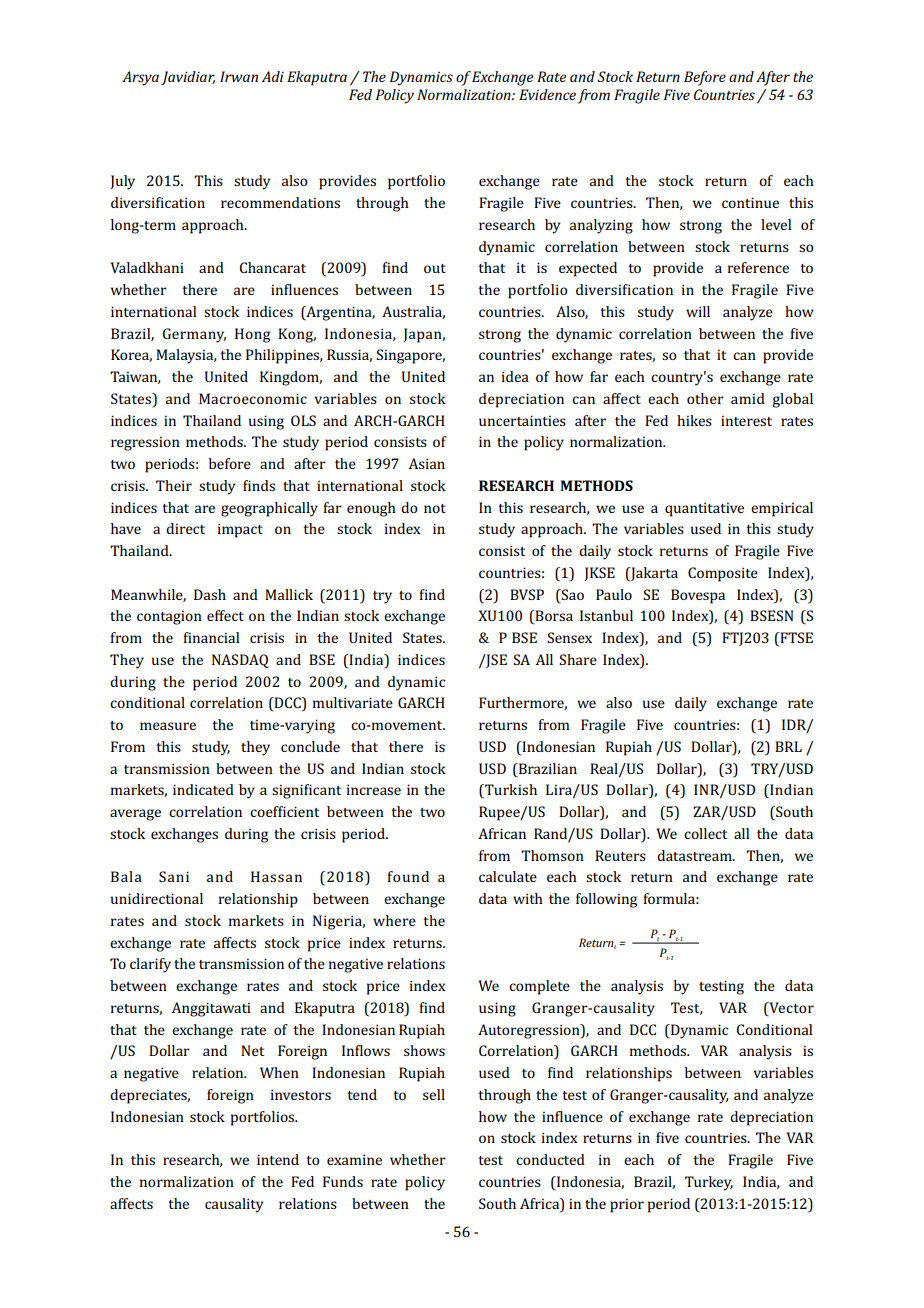 This page has width=924, height=1308. Describe the element at coordinates (723, 574) in the page. I see `Composite` at that location.
